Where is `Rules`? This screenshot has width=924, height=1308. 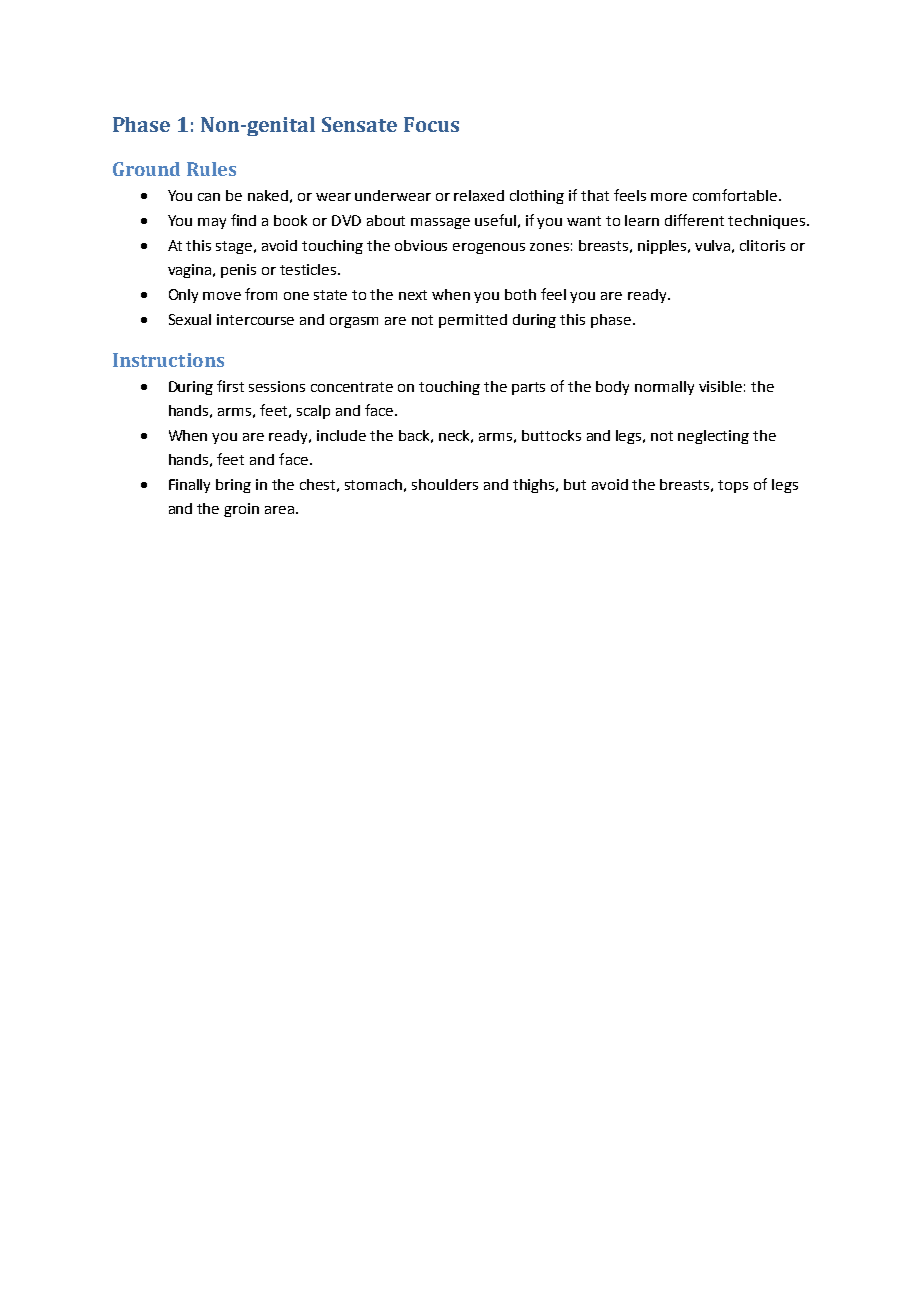 Rules is located at coordinates (211, 169).
